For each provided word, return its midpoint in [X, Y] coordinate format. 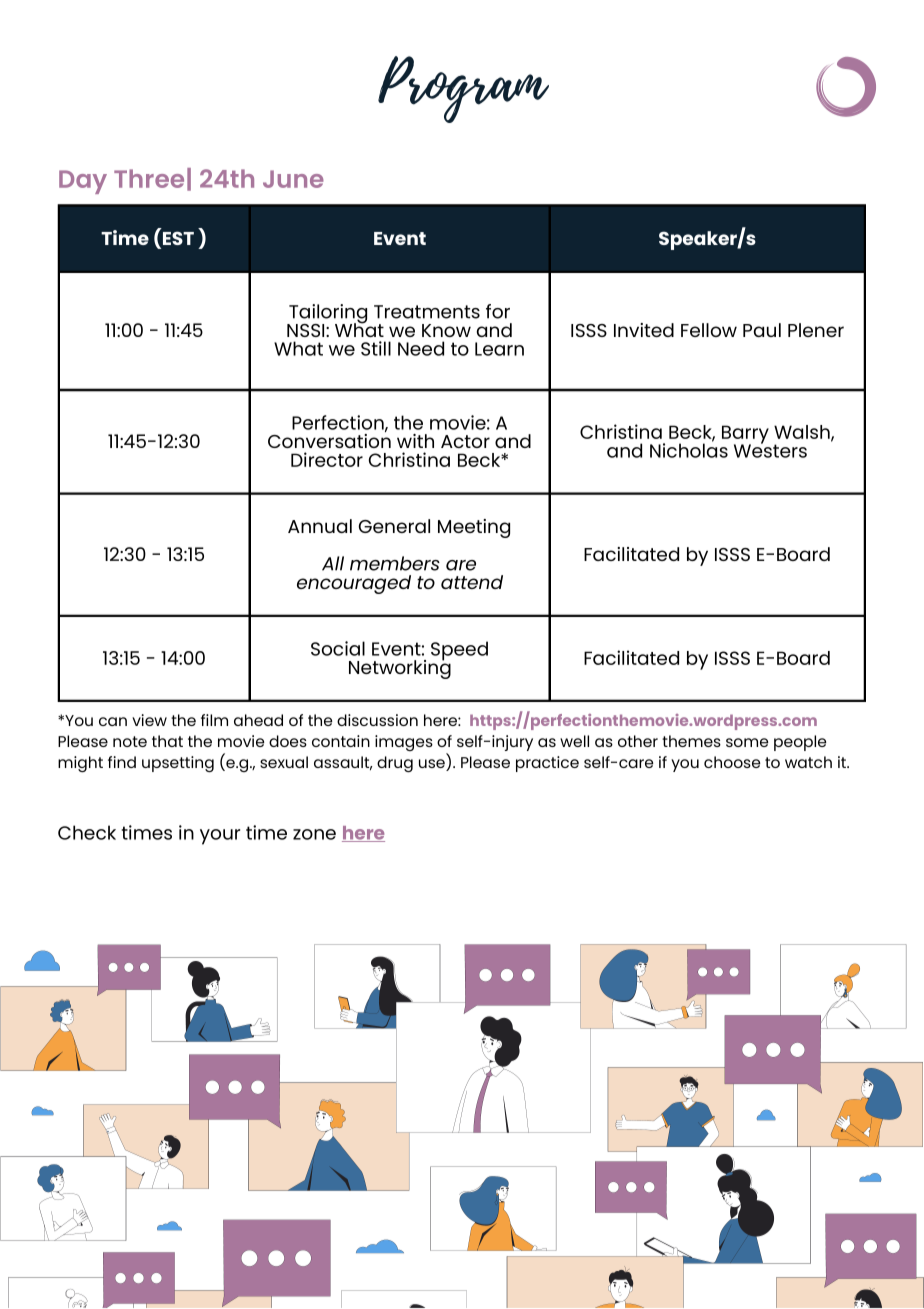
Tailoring [327, 315]
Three [149, 178]
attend [472, 582]
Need [421, 348]
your [220, 837]
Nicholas [689, 449]
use [433, 765]
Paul [762, 330]
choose [732, 762]
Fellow [709, 330]
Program [463, 89]
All [333, 563]
